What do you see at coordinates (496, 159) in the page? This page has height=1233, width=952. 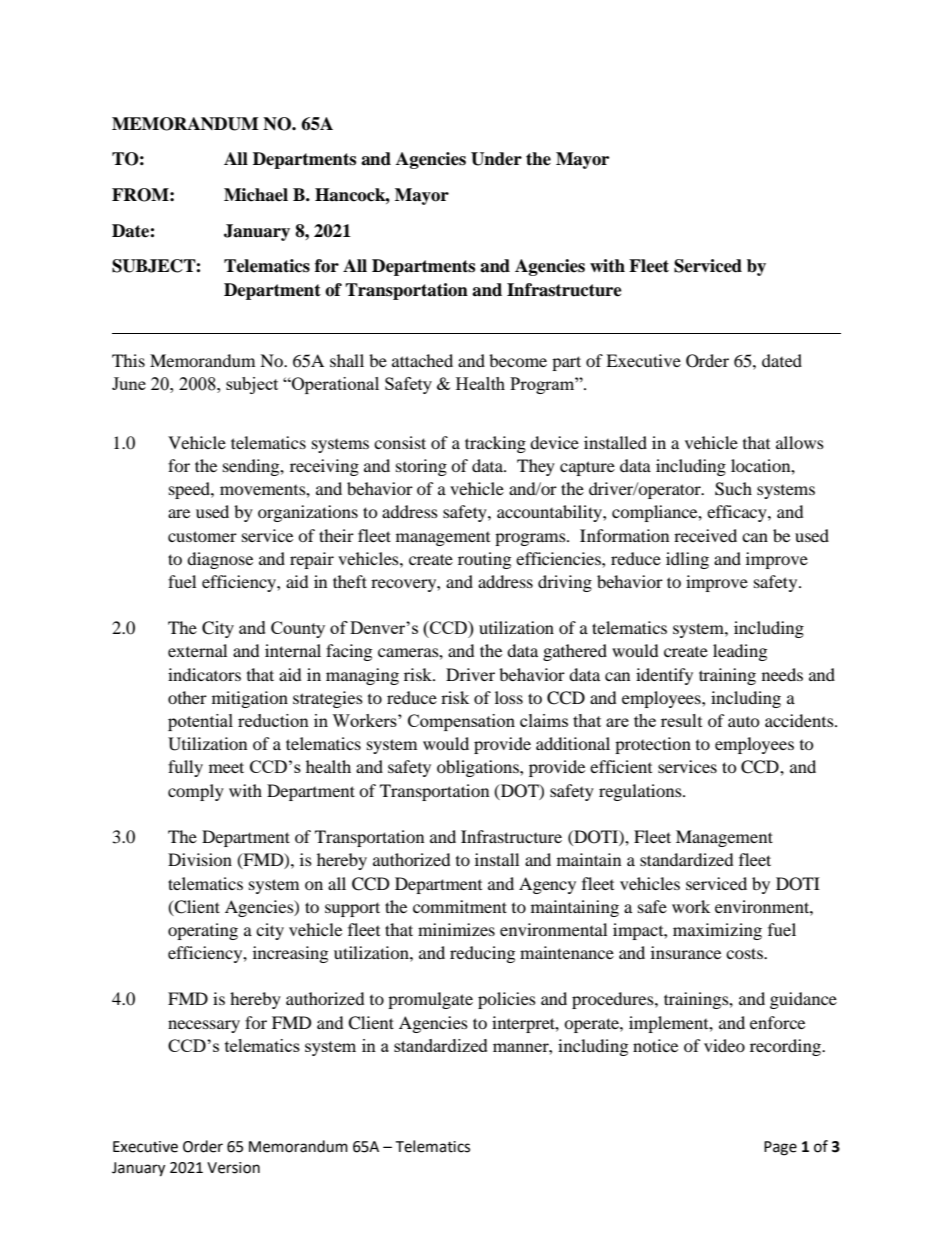 I see `Under` at bounding box center [496, 159].
